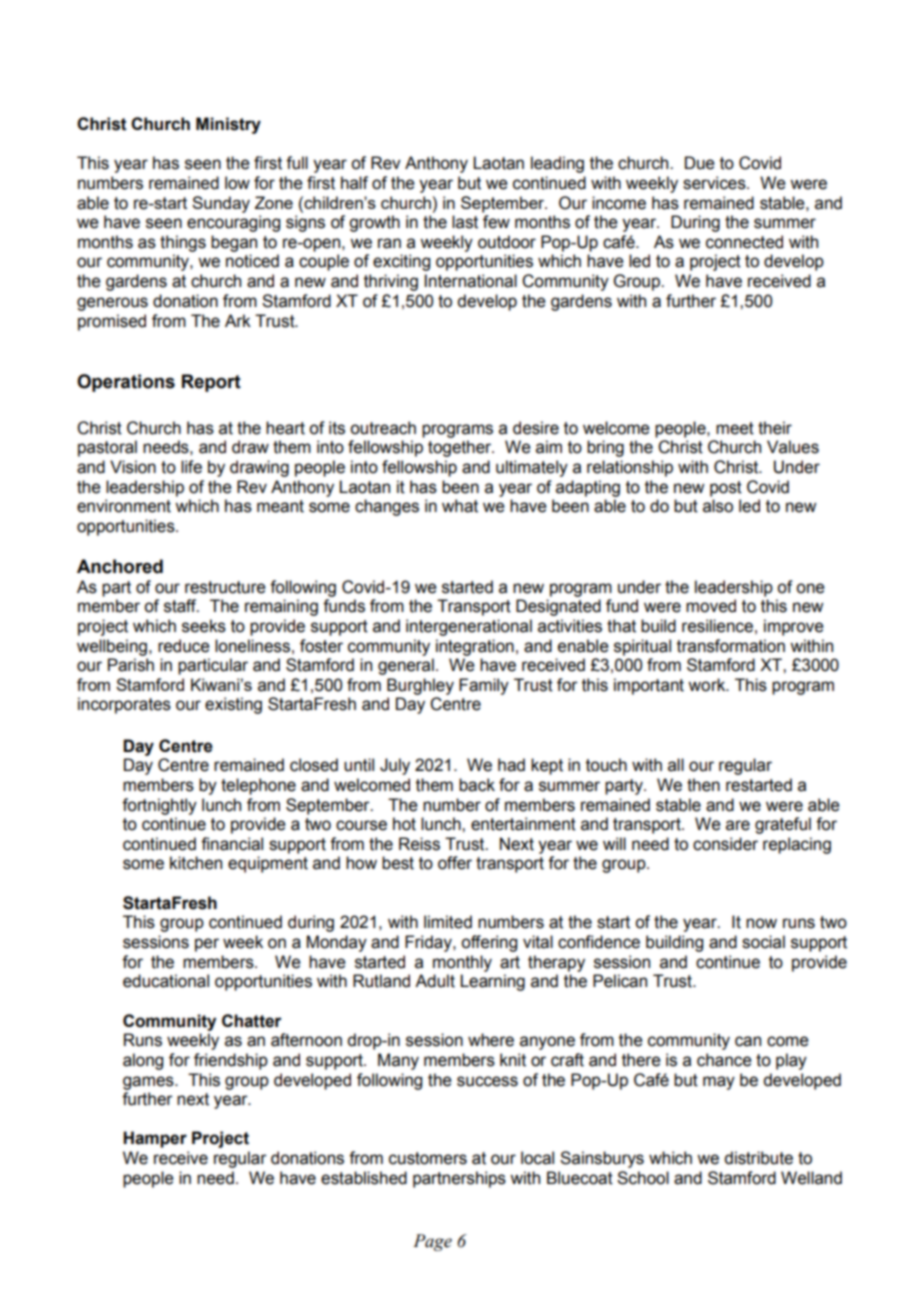  I want to click on Hamper, so click(155, 1139).
